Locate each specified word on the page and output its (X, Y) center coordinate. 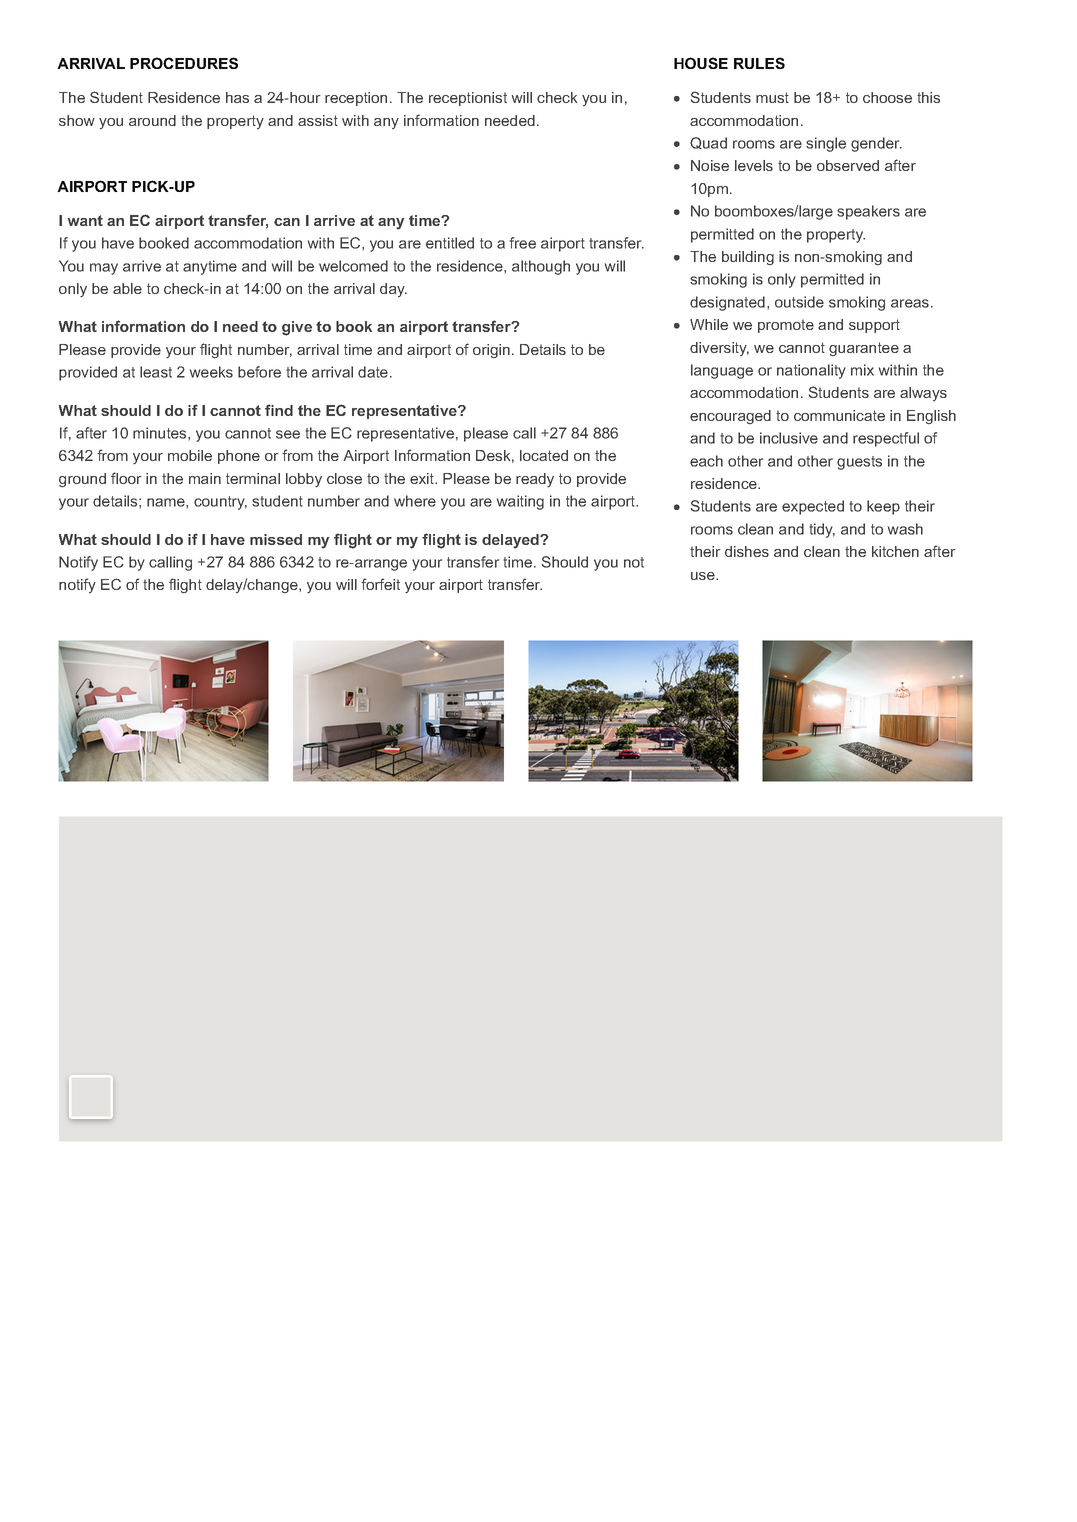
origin (491, 351)
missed (276, 539)
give (297, 328)
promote (786, 326)
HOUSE (701, 63)
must (772, 97)
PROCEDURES (184, 63)
